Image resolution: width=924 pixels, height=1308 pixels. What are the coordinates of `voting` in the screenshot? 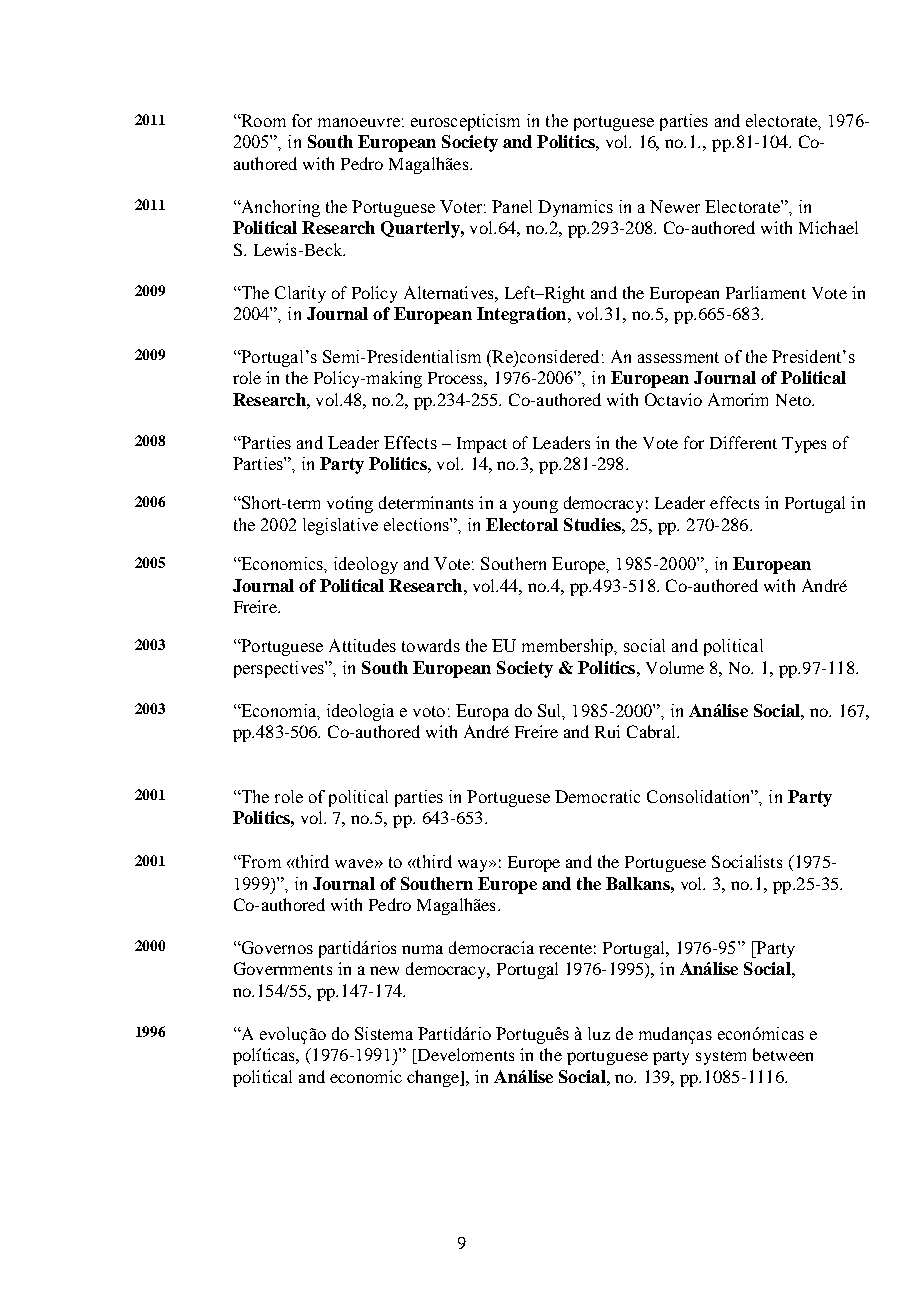 It's located at (350, 504).
